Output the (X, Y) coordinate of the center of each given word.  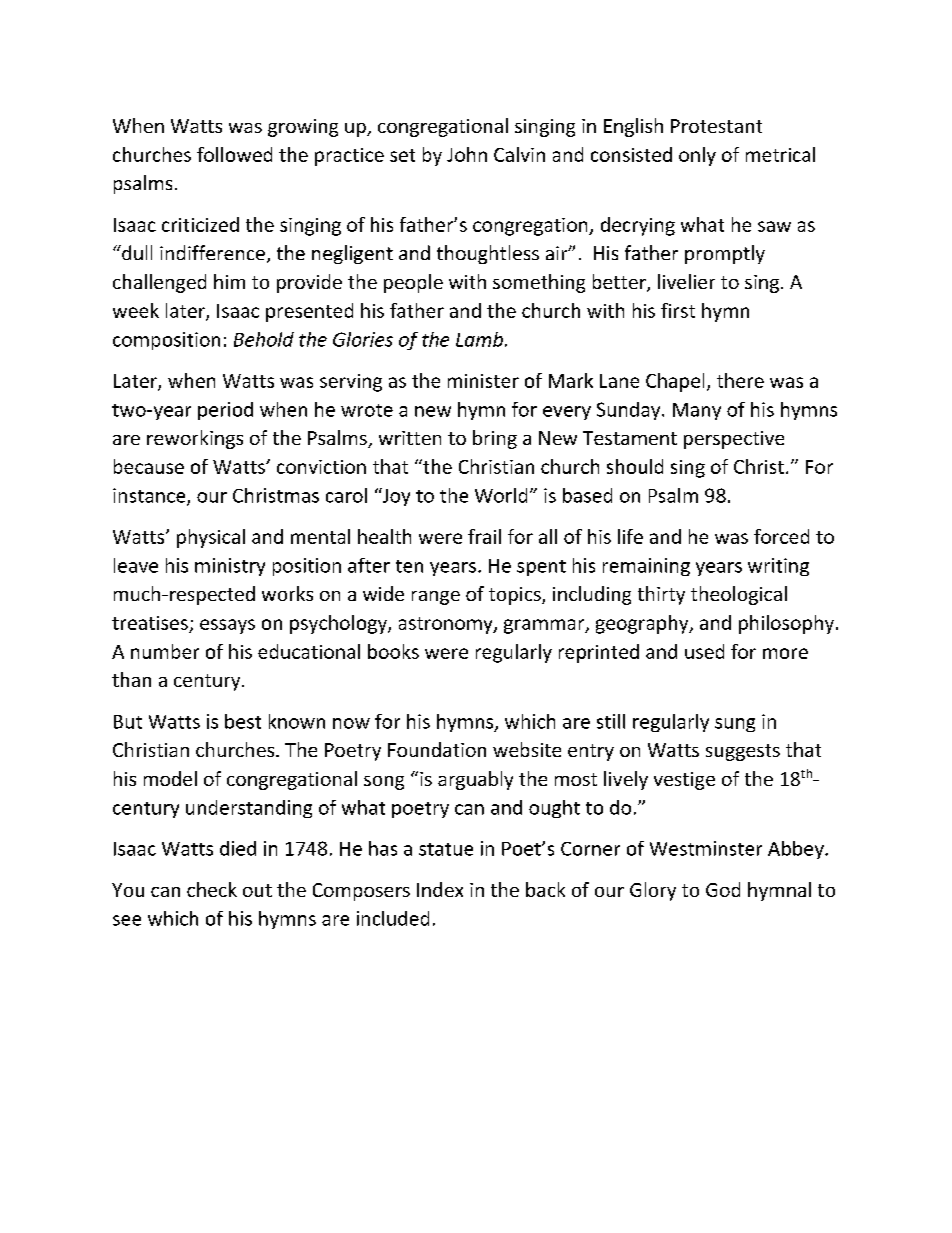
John (467, 154)
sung (735, 725)
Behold (264, 339)
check (212, 889)
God (723, 889)
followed (234, 154)
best (243, 721)
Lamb (479, 339)
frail (484, 536)
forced (781, 536)
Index (440, 889)
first (678, 310)
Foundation (437, 749)
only (697, 156)
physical (211, 538)
